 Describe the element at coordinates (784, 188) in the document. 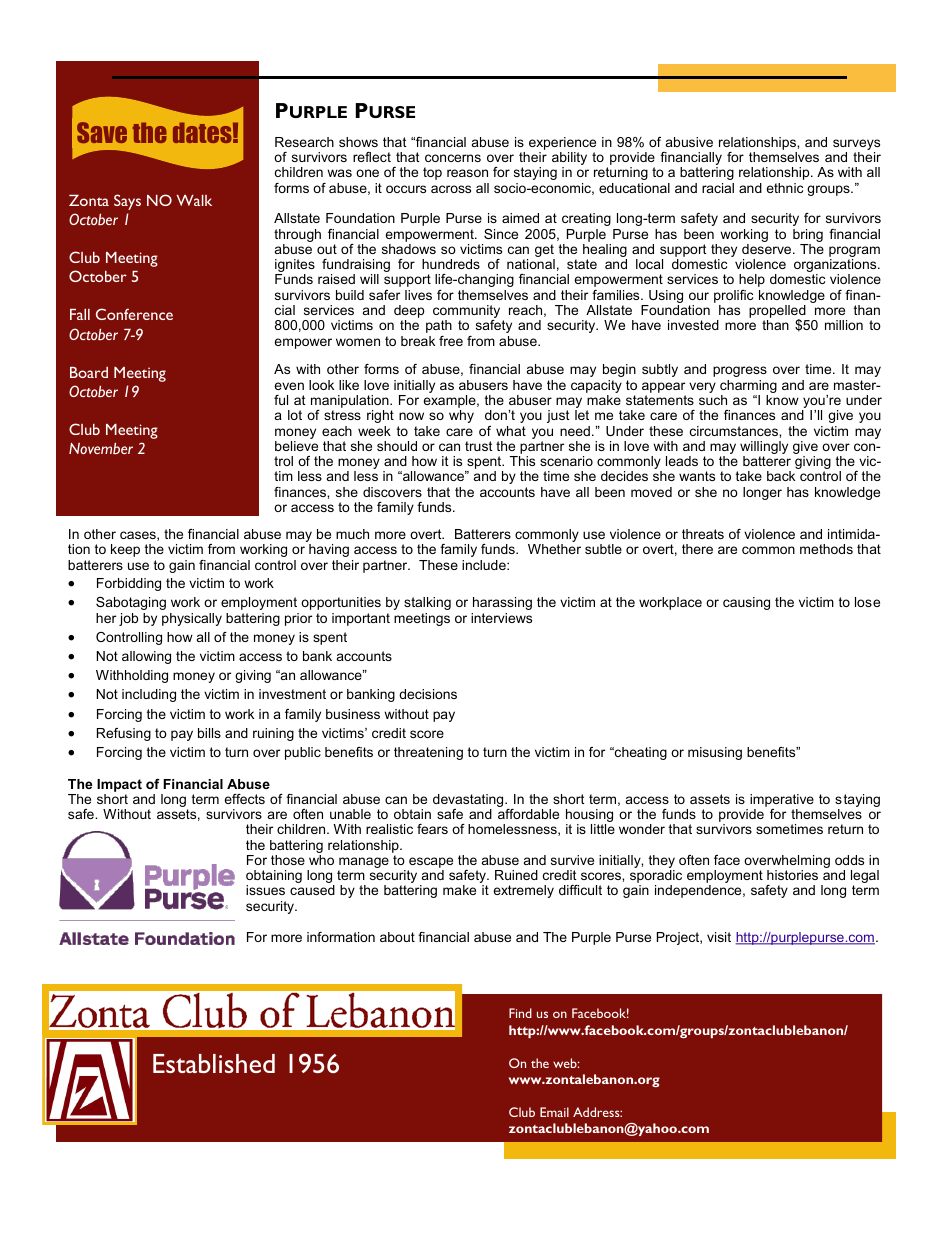

I see `ethnic` at that location.
